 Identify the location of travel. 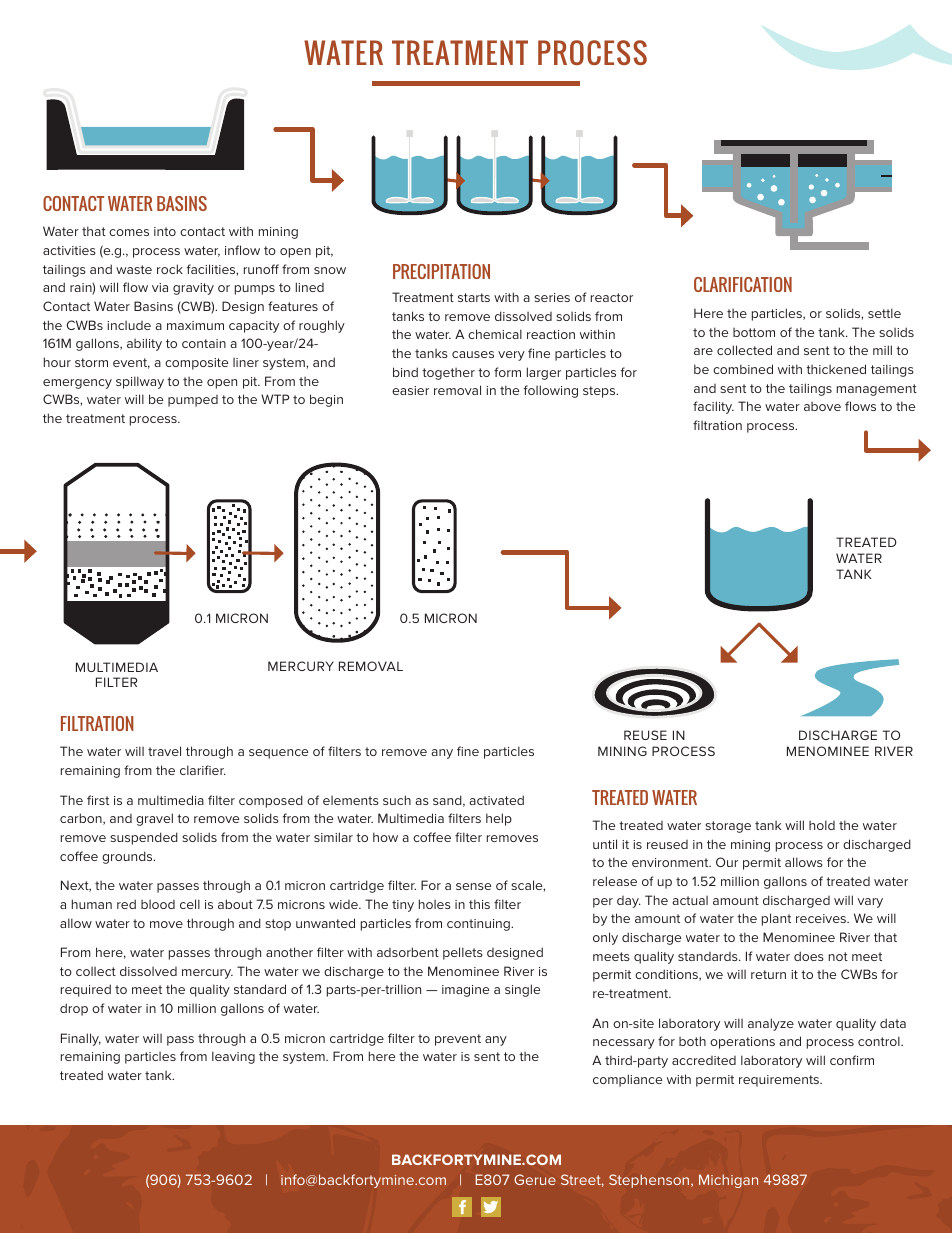
(164, 751).
